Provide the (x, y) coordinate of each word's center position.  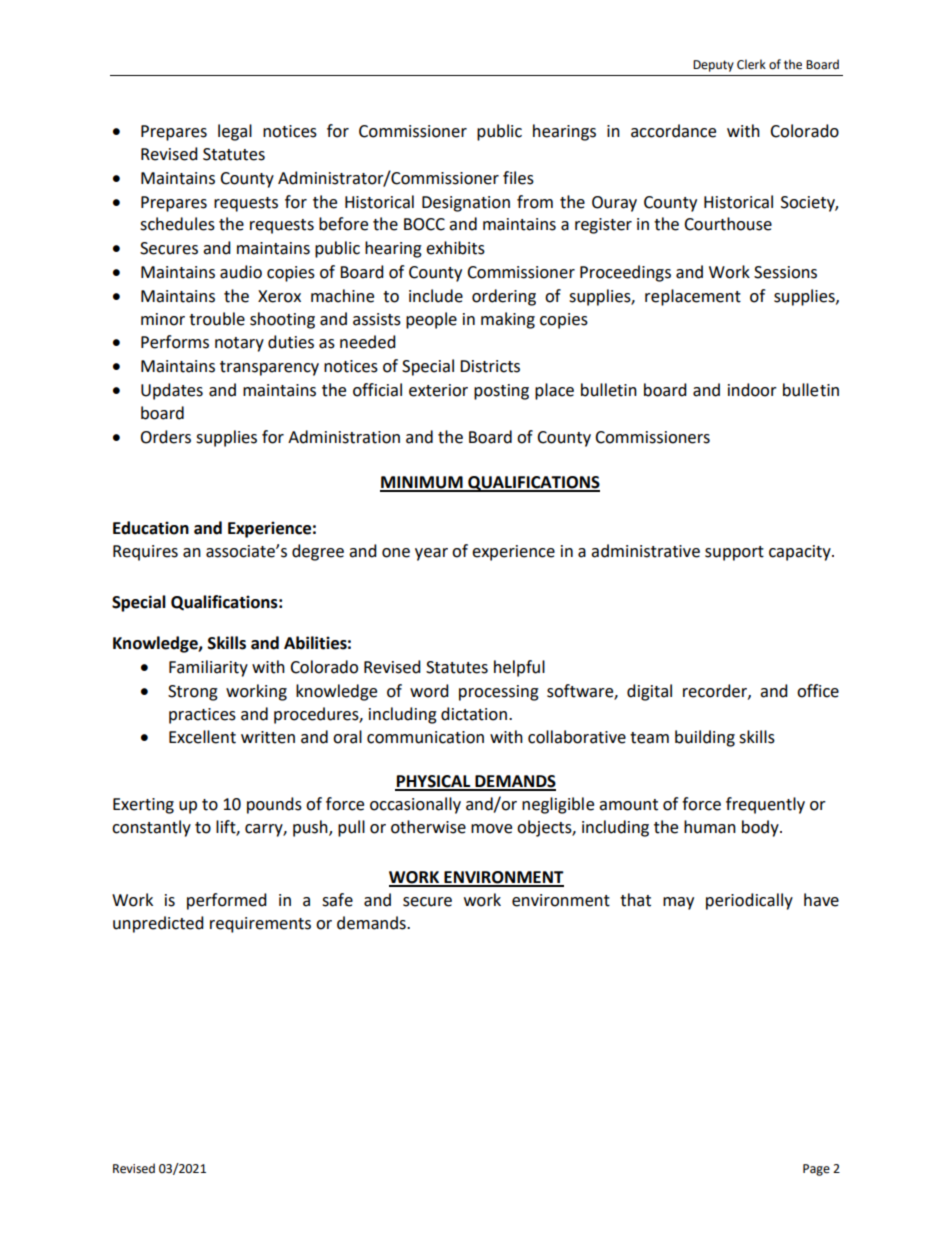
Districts (490, 366)
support (734, 553)
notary (239, 344)
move (491, 829)
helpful (519, 668)
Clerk (751, 64)
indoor (752, 390)
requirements (260, 925)
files (518, 178)
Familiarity (208, 668)
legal (235, 132)
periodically (749, 901)
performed (227, 901)
